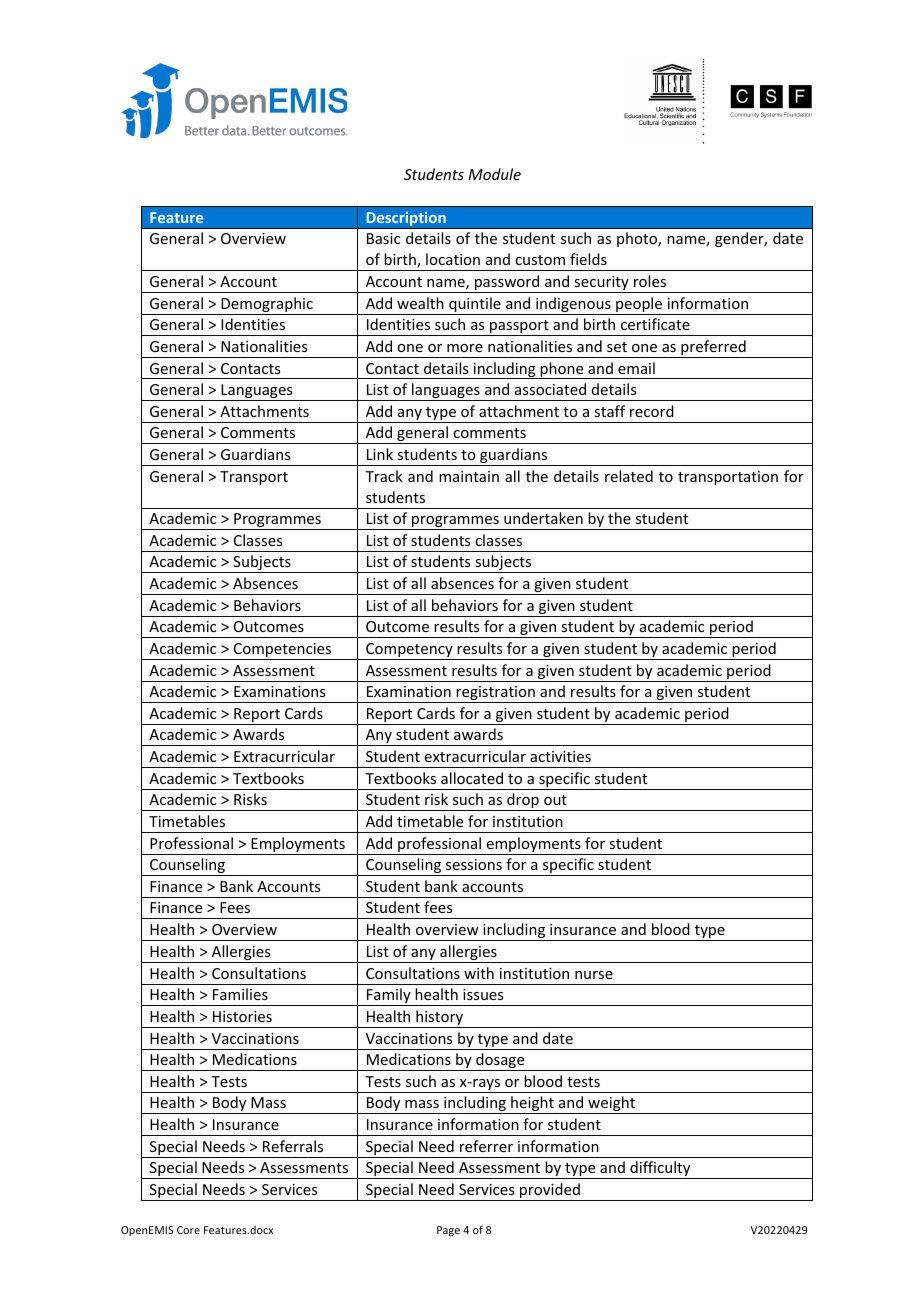 The image size is (924, 1308). I want to click on location, so click(453, 259).
